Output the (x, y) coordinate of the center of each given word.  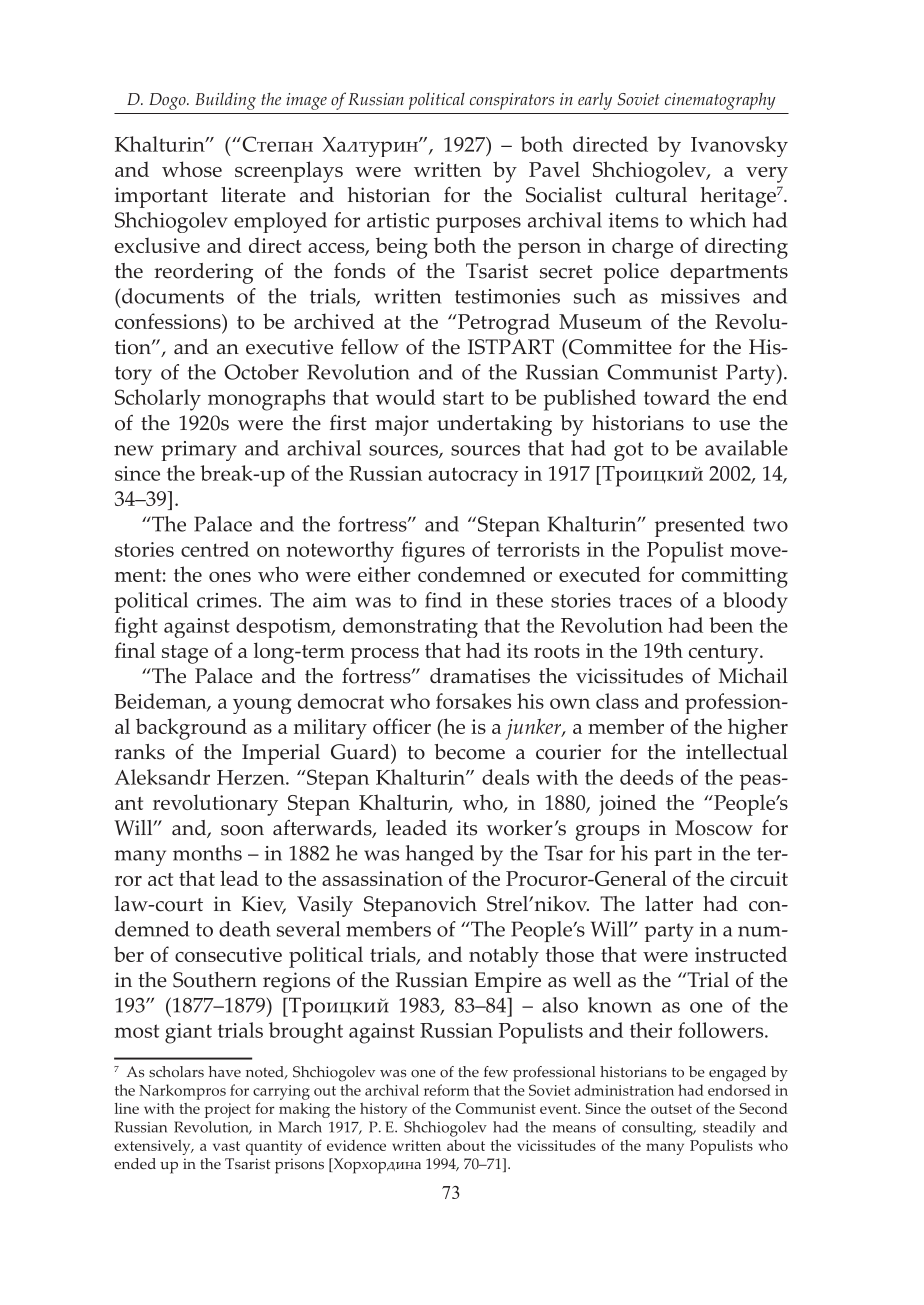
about (466, 1145)
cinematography (720, 101)
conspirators (512, 101)
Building (225, 101)
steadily (729, 1129)
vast (226, 1146)
